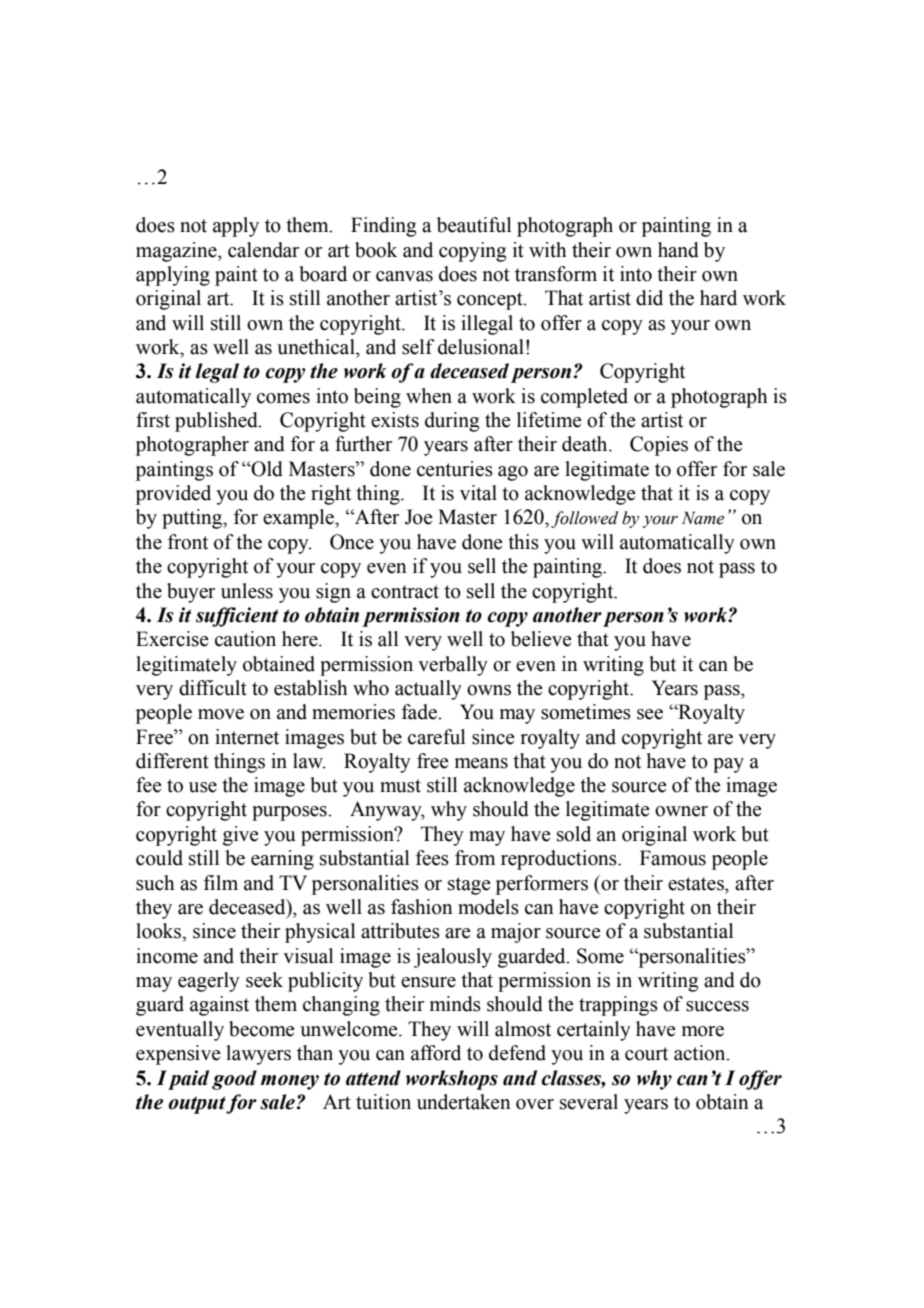  I want to click on difficult, so click(213, 688).
